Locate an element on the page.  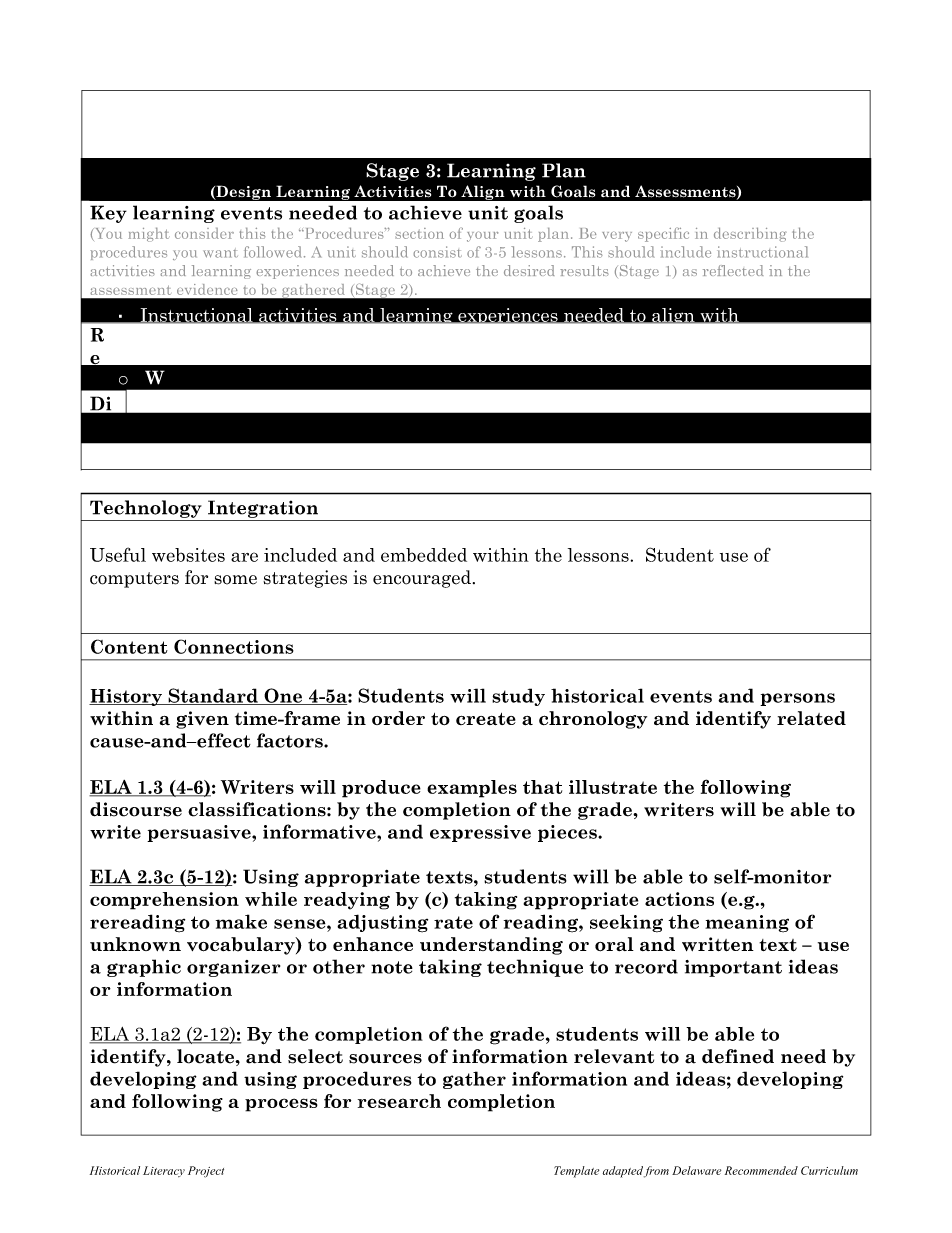
persuasive is located at coordinates (200, 833).
